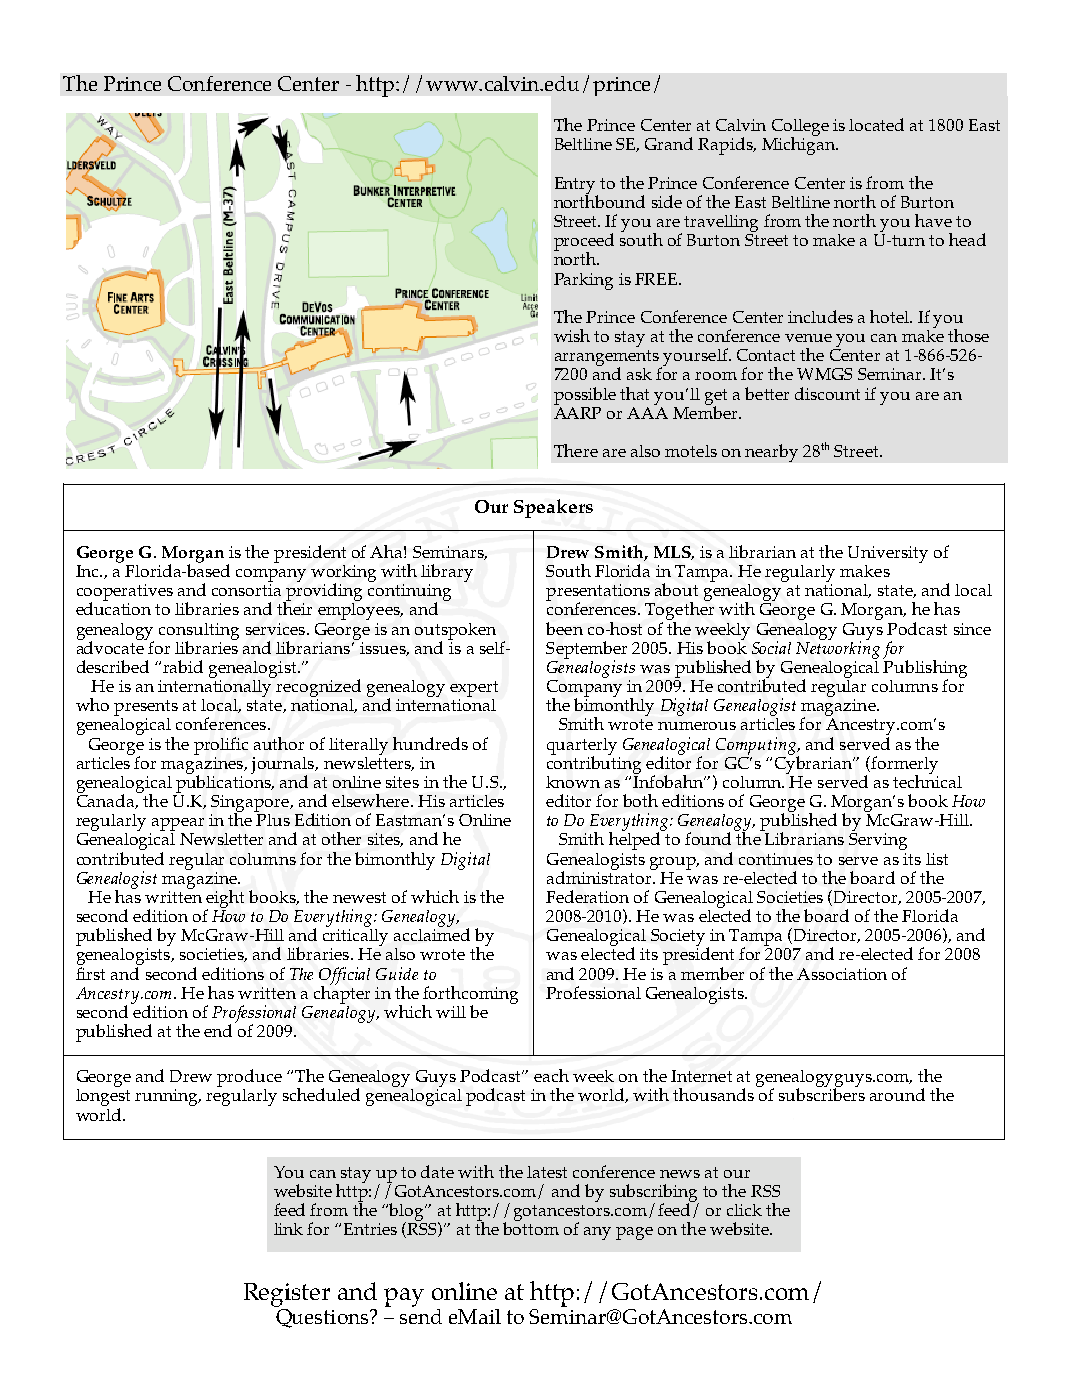 The width and height of the screenshot is (1067, 1380). What do you see at coordinates (576, 186) in the screenshot?
I see `Entry` at bounding box center [576, 186].
